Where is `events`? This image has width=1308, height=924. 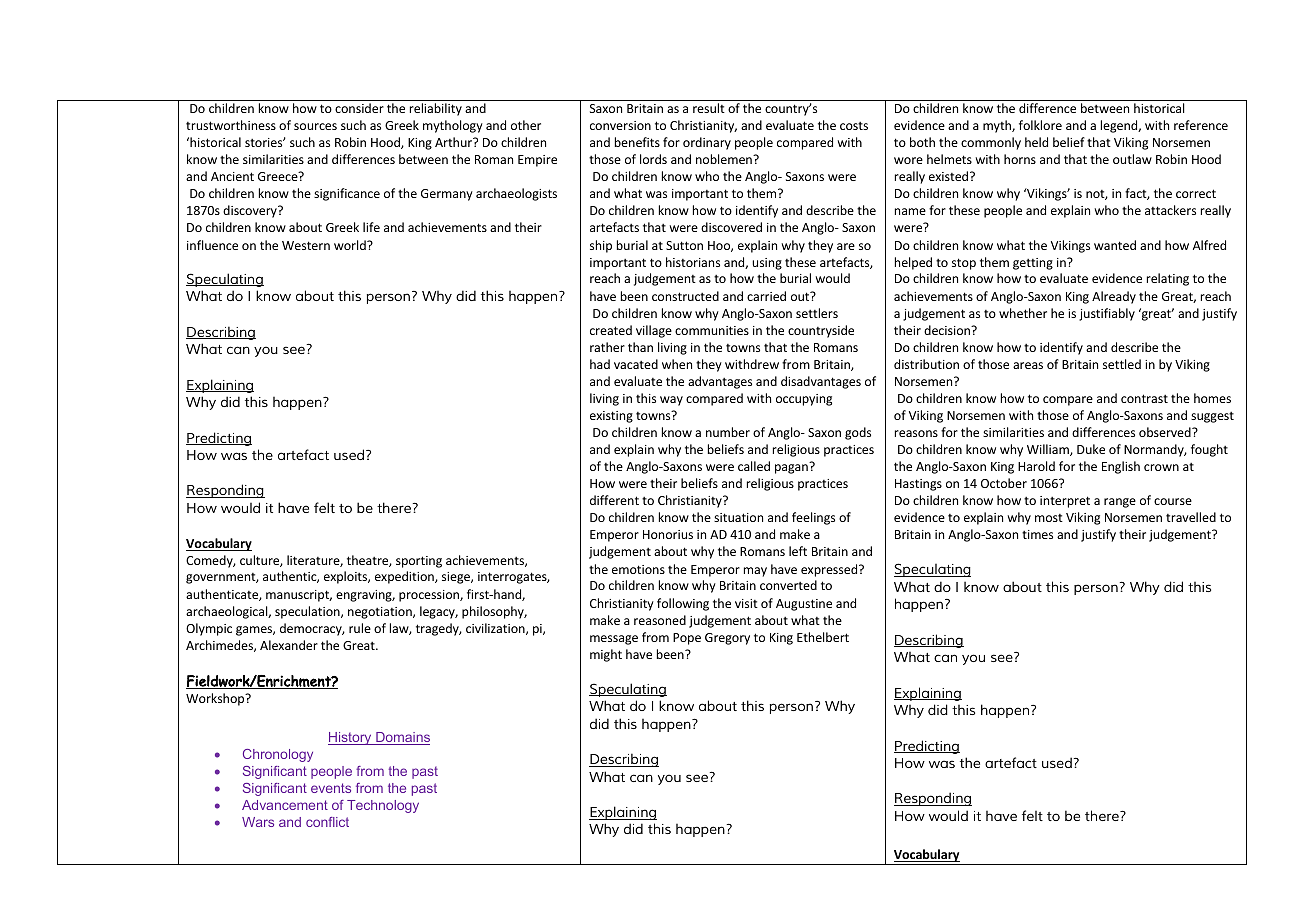
events is located at coordinates (331, 788).
